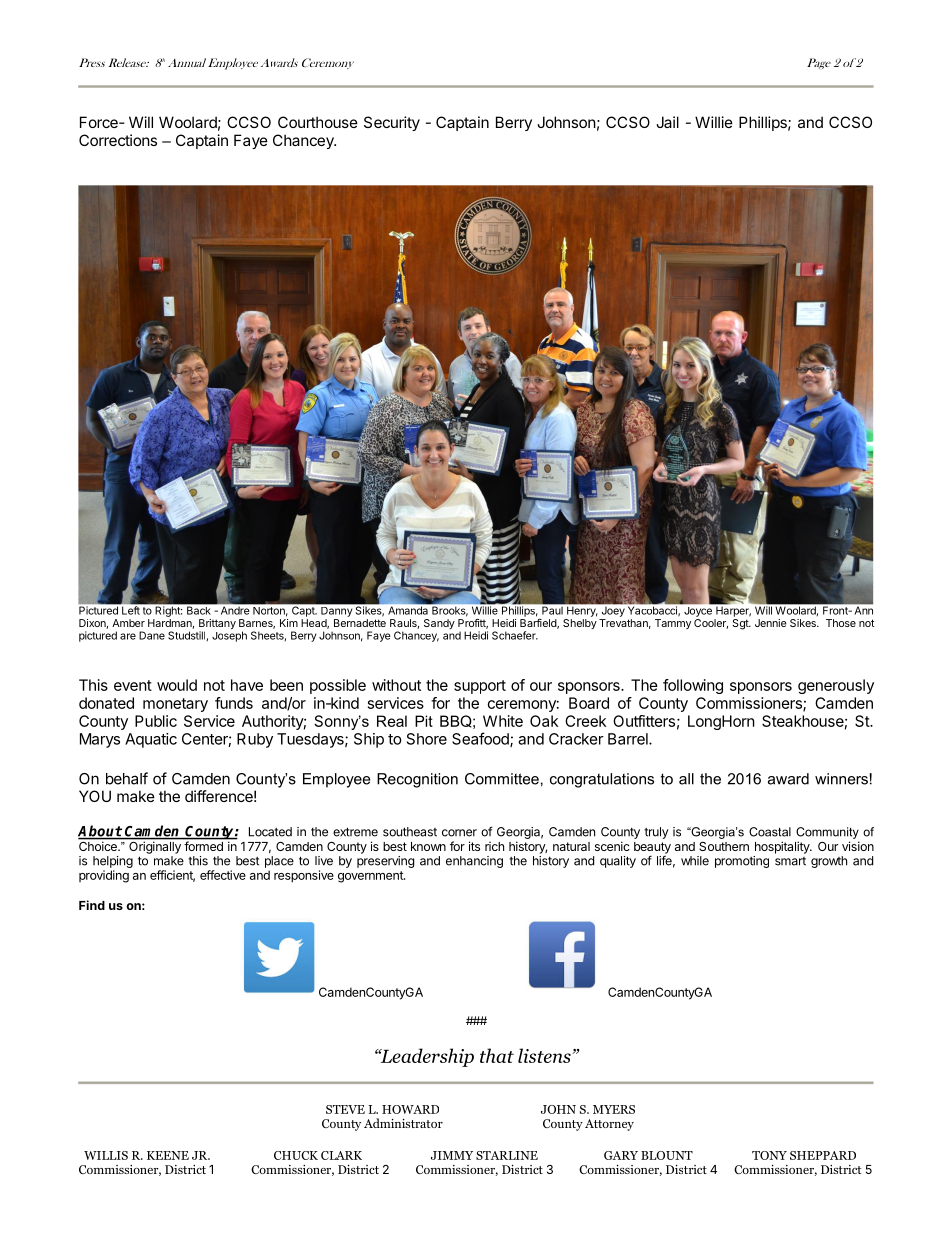  What do you see at coordinates (769, 1155) in the document?
I see `TONY` at bounding box center [769, 1155].
